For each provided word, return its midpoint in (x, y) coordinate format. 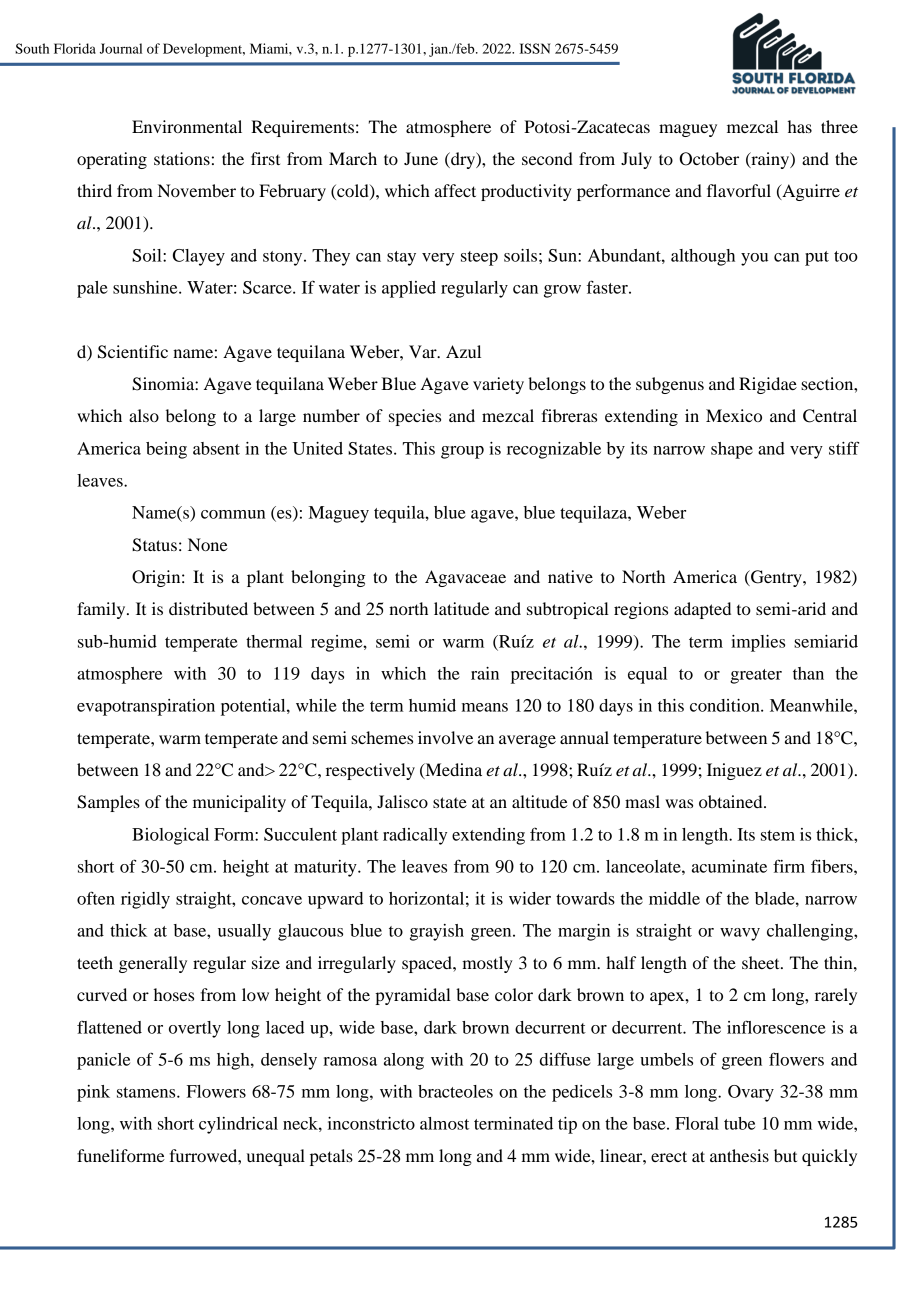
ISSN (535, 48)
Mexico (734, 415)
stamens (147, 1092)
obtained (732, 801)
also (144, 415)
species (415, 417)
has (800, 126)
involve (445, 737)
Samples (108, 803)
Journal (121, 48)
